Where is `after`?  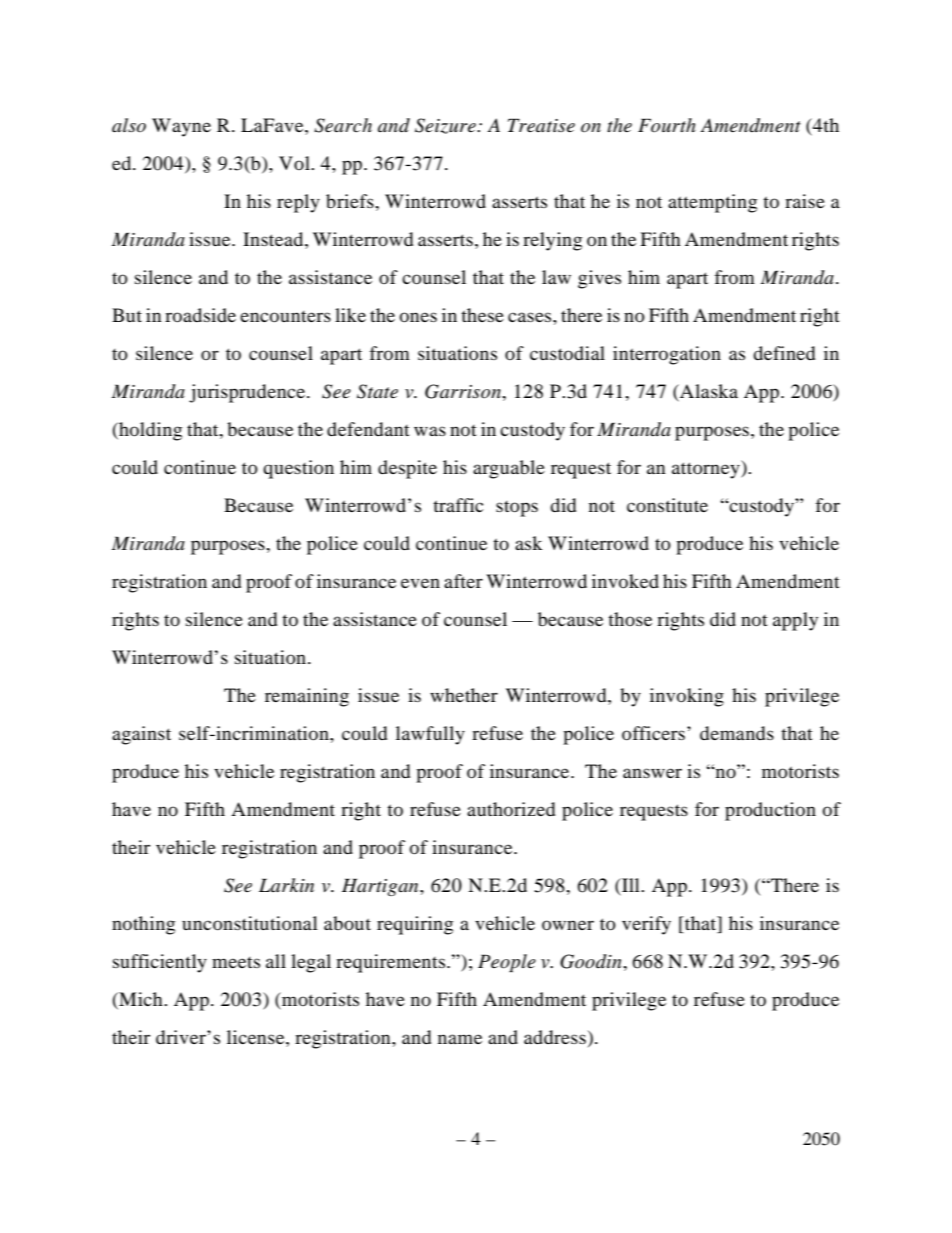
after is located at coordinates (463, 581).
